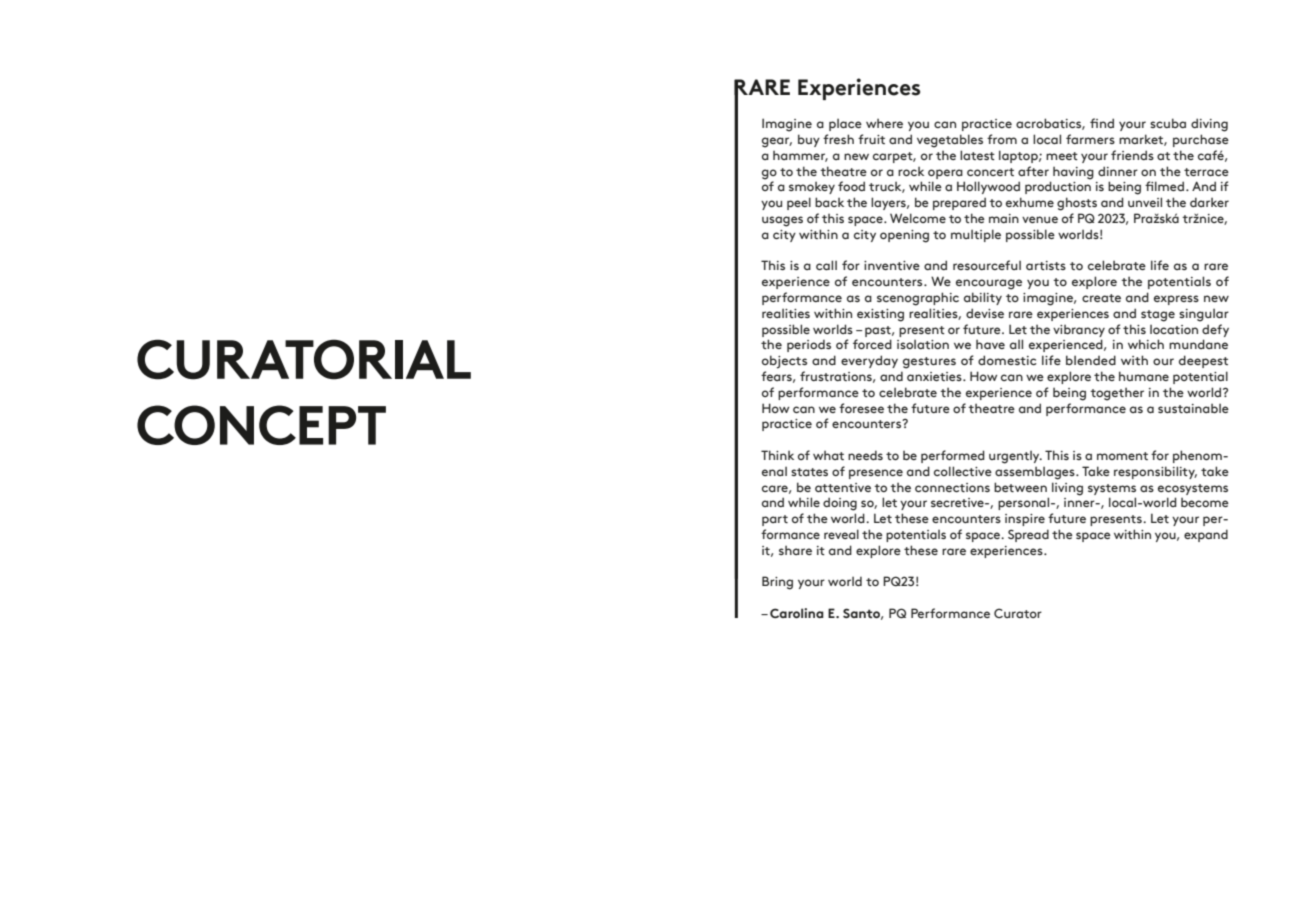 The image size is (1308, 924). I want to click on blended, so click(1091, 360).
